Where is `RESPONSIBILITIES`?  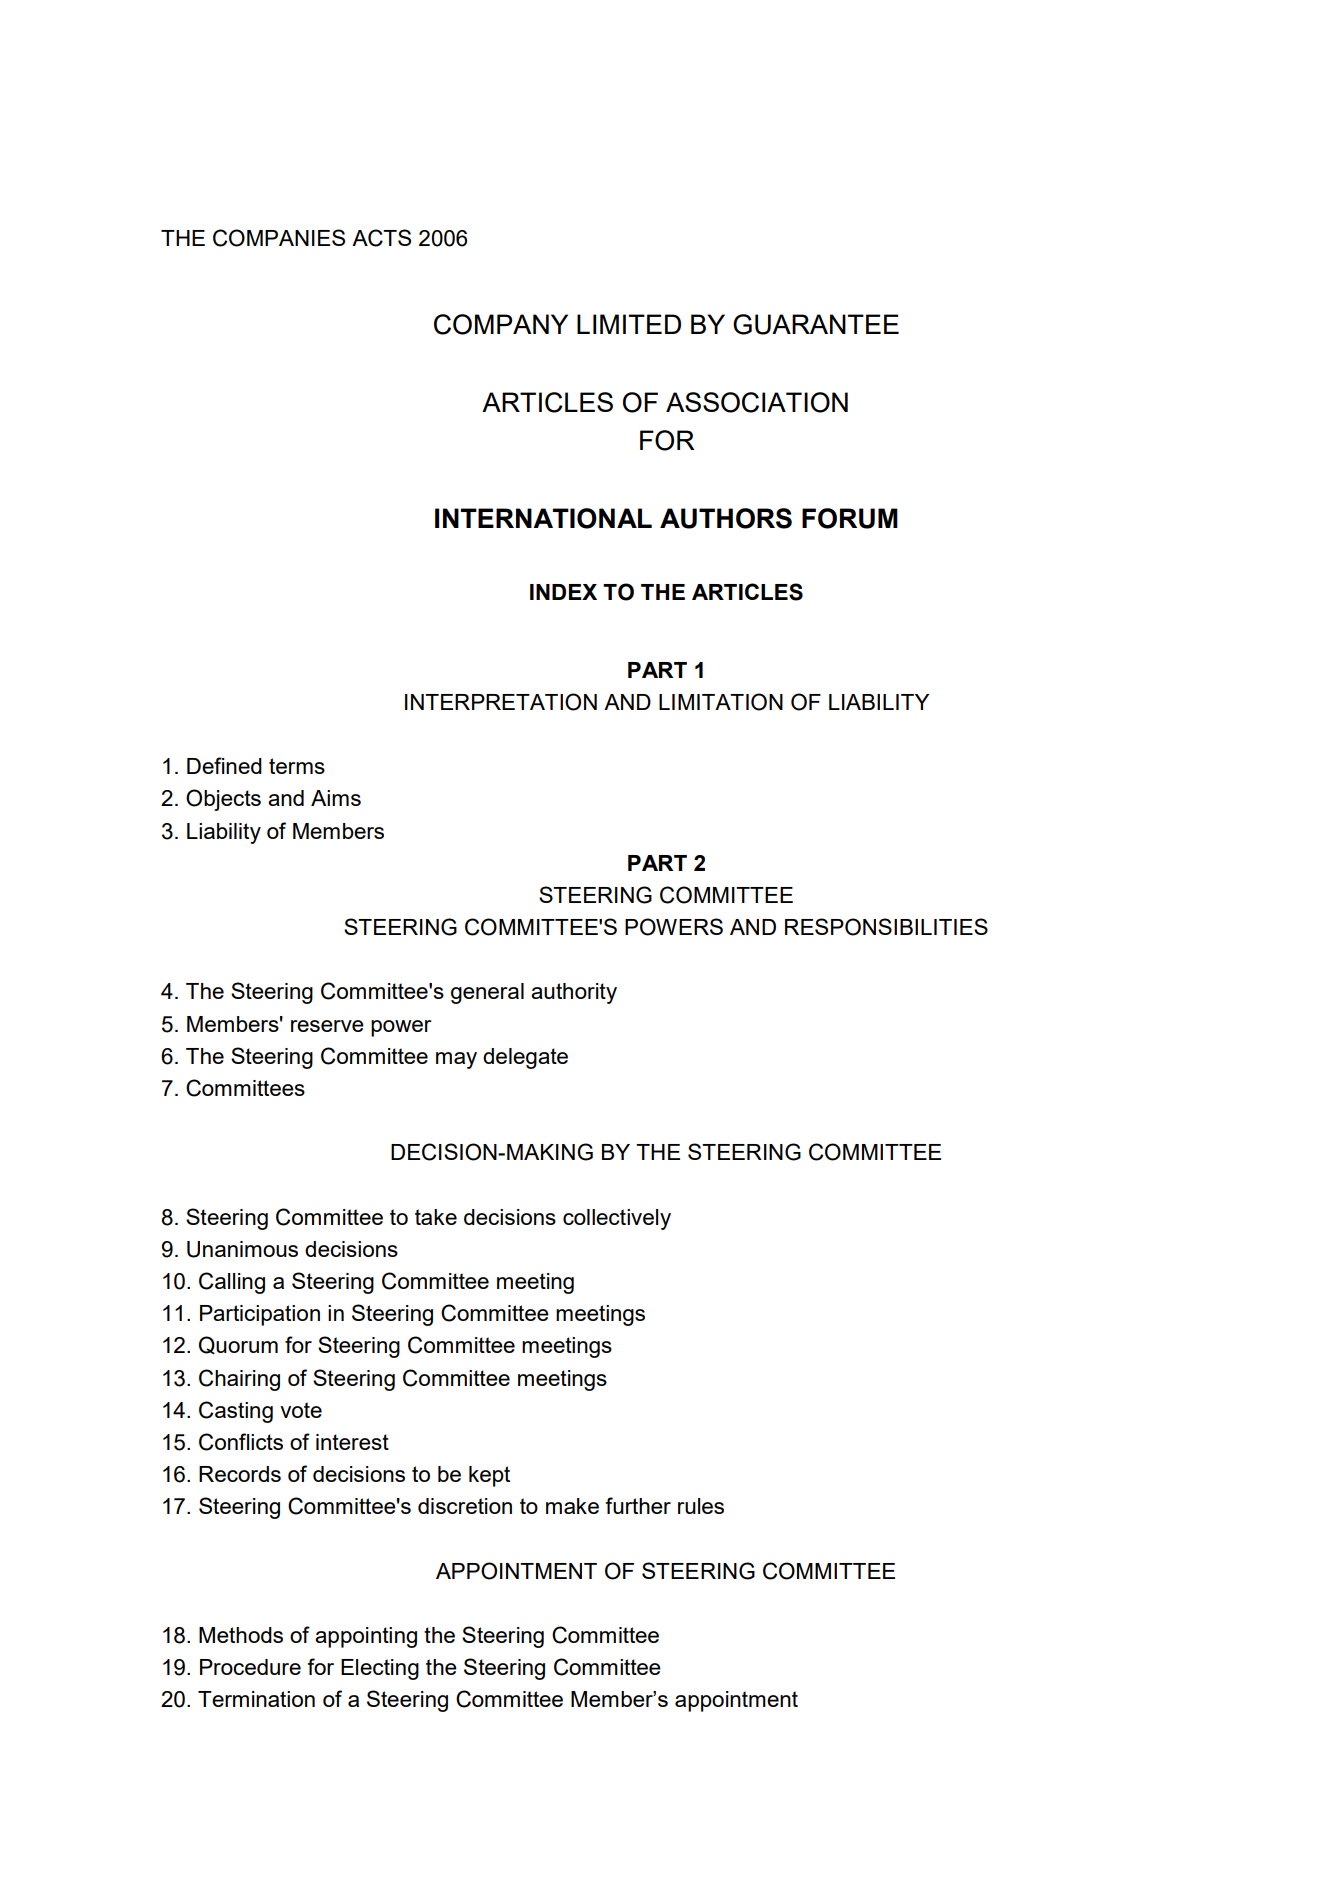 RESPONSIBILITIES is located at coordinates (886, 927).
